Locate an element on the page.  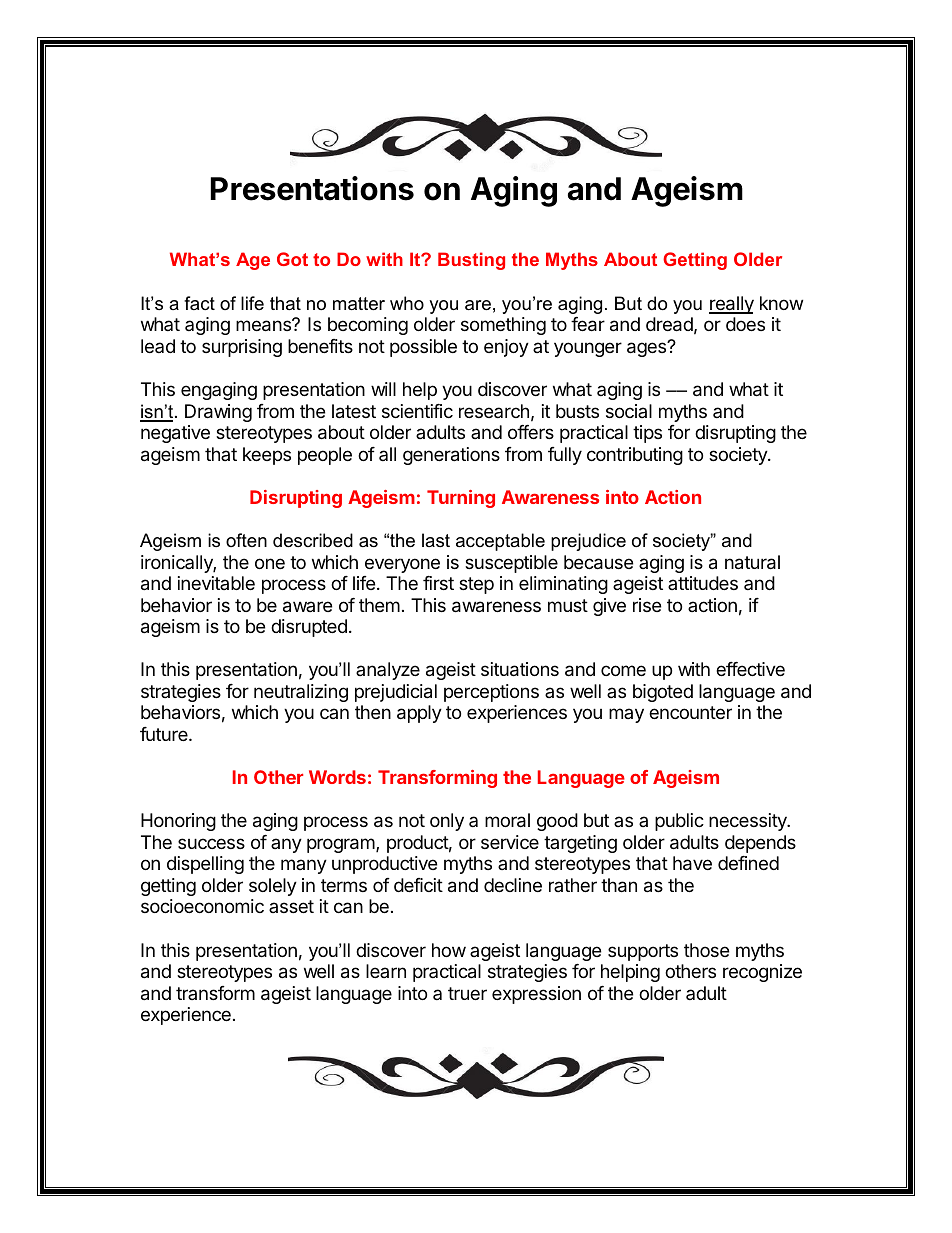
really is located at coordinates (731, 305).
